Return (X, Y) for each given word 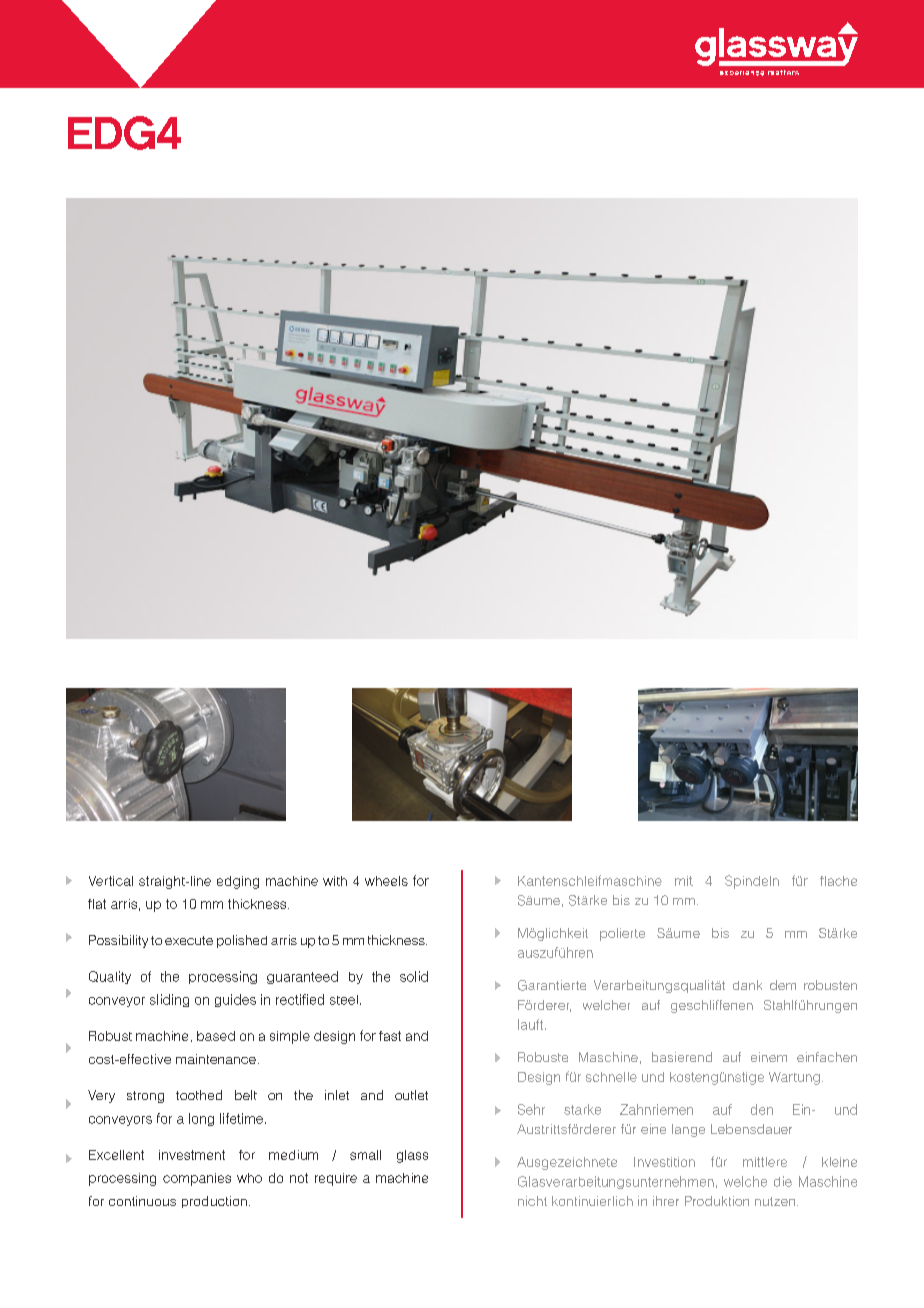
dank (747, 985)
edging (238, 882)
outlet (411, 1095)
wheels (386, 881)
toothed (199, 1095)
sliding (169, 1000)
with (335, 881)
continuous (142, 1201)
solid (414, 976)
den (762, 1109)
